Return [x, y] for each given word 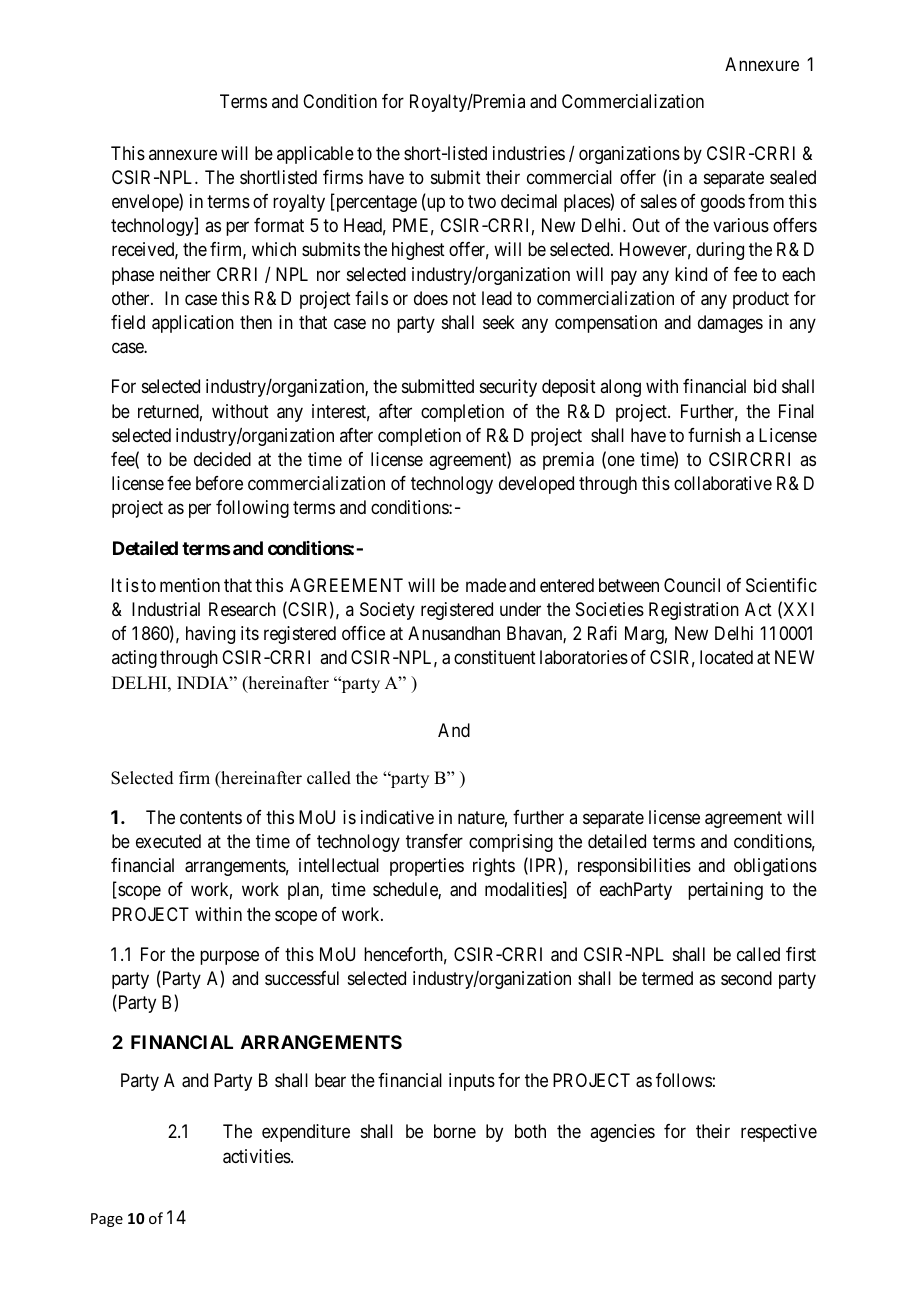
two [482, 201]
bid [765, 386]
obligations [775, 867]
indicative [397, 817]
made [486, 585]
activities [257, 1156]
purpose [229, 957]
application [193, 324]
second [746, 978]
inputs [472, 1082]
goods [723, 203]
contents [211, 817]
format [279, 225]
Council [692, 585]
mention [190, 585]
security [508, 388]
